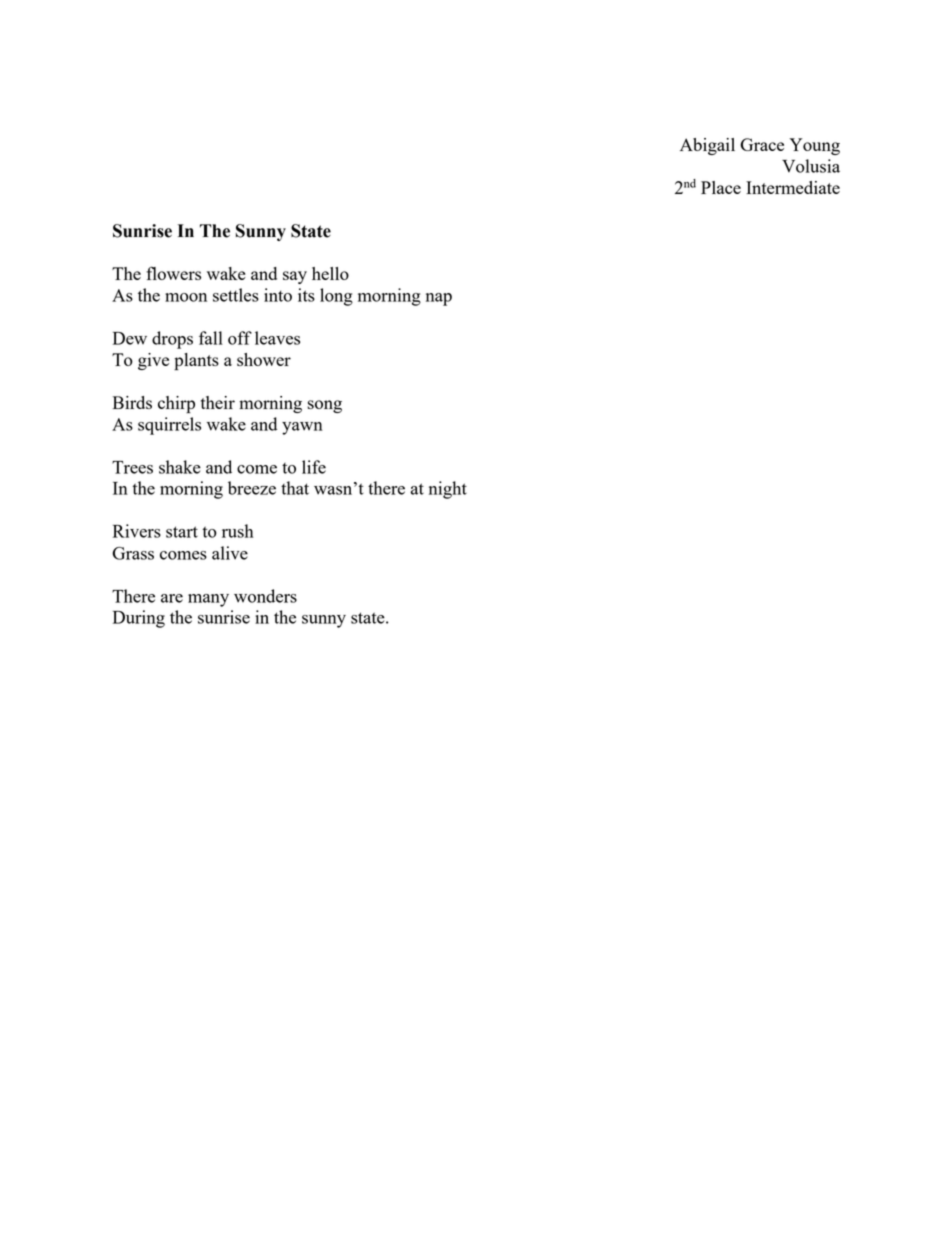 The height and width of the screenshot is (1233, 952). Describe the element at coordinates (196, 362) in the screenshot. I see `plants` at that location.
